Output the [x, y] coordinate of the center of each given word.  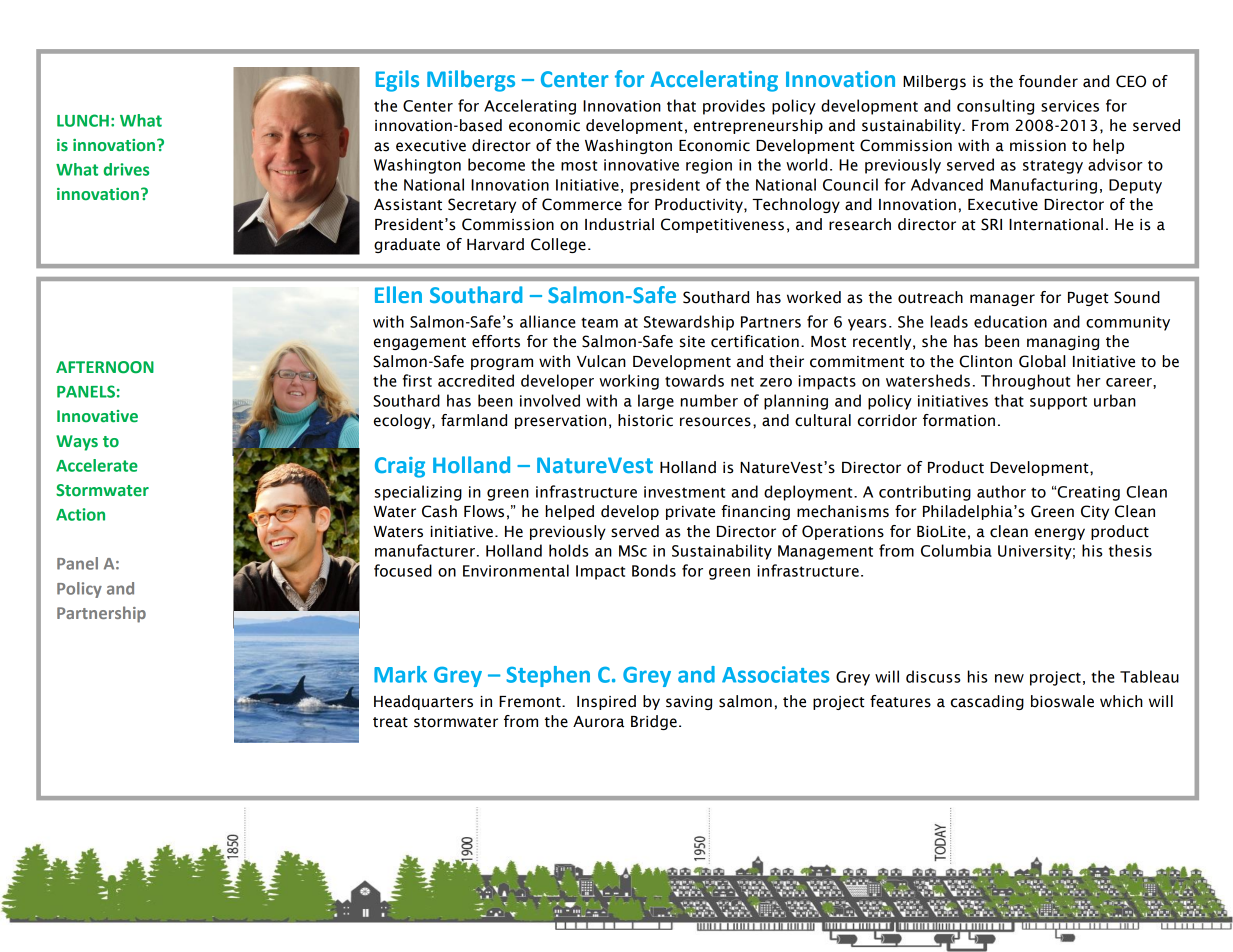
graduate [407, 245]
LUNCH [83, 120]
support [1058, 403]
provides [734, 107]
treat [390, 722]
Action [80, 514]
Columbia [956, 550]
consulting [995, 107]
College [558, 245]
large [656, 402]
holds [569, 550]
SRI [991, 224]
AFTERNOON [105, 367]
